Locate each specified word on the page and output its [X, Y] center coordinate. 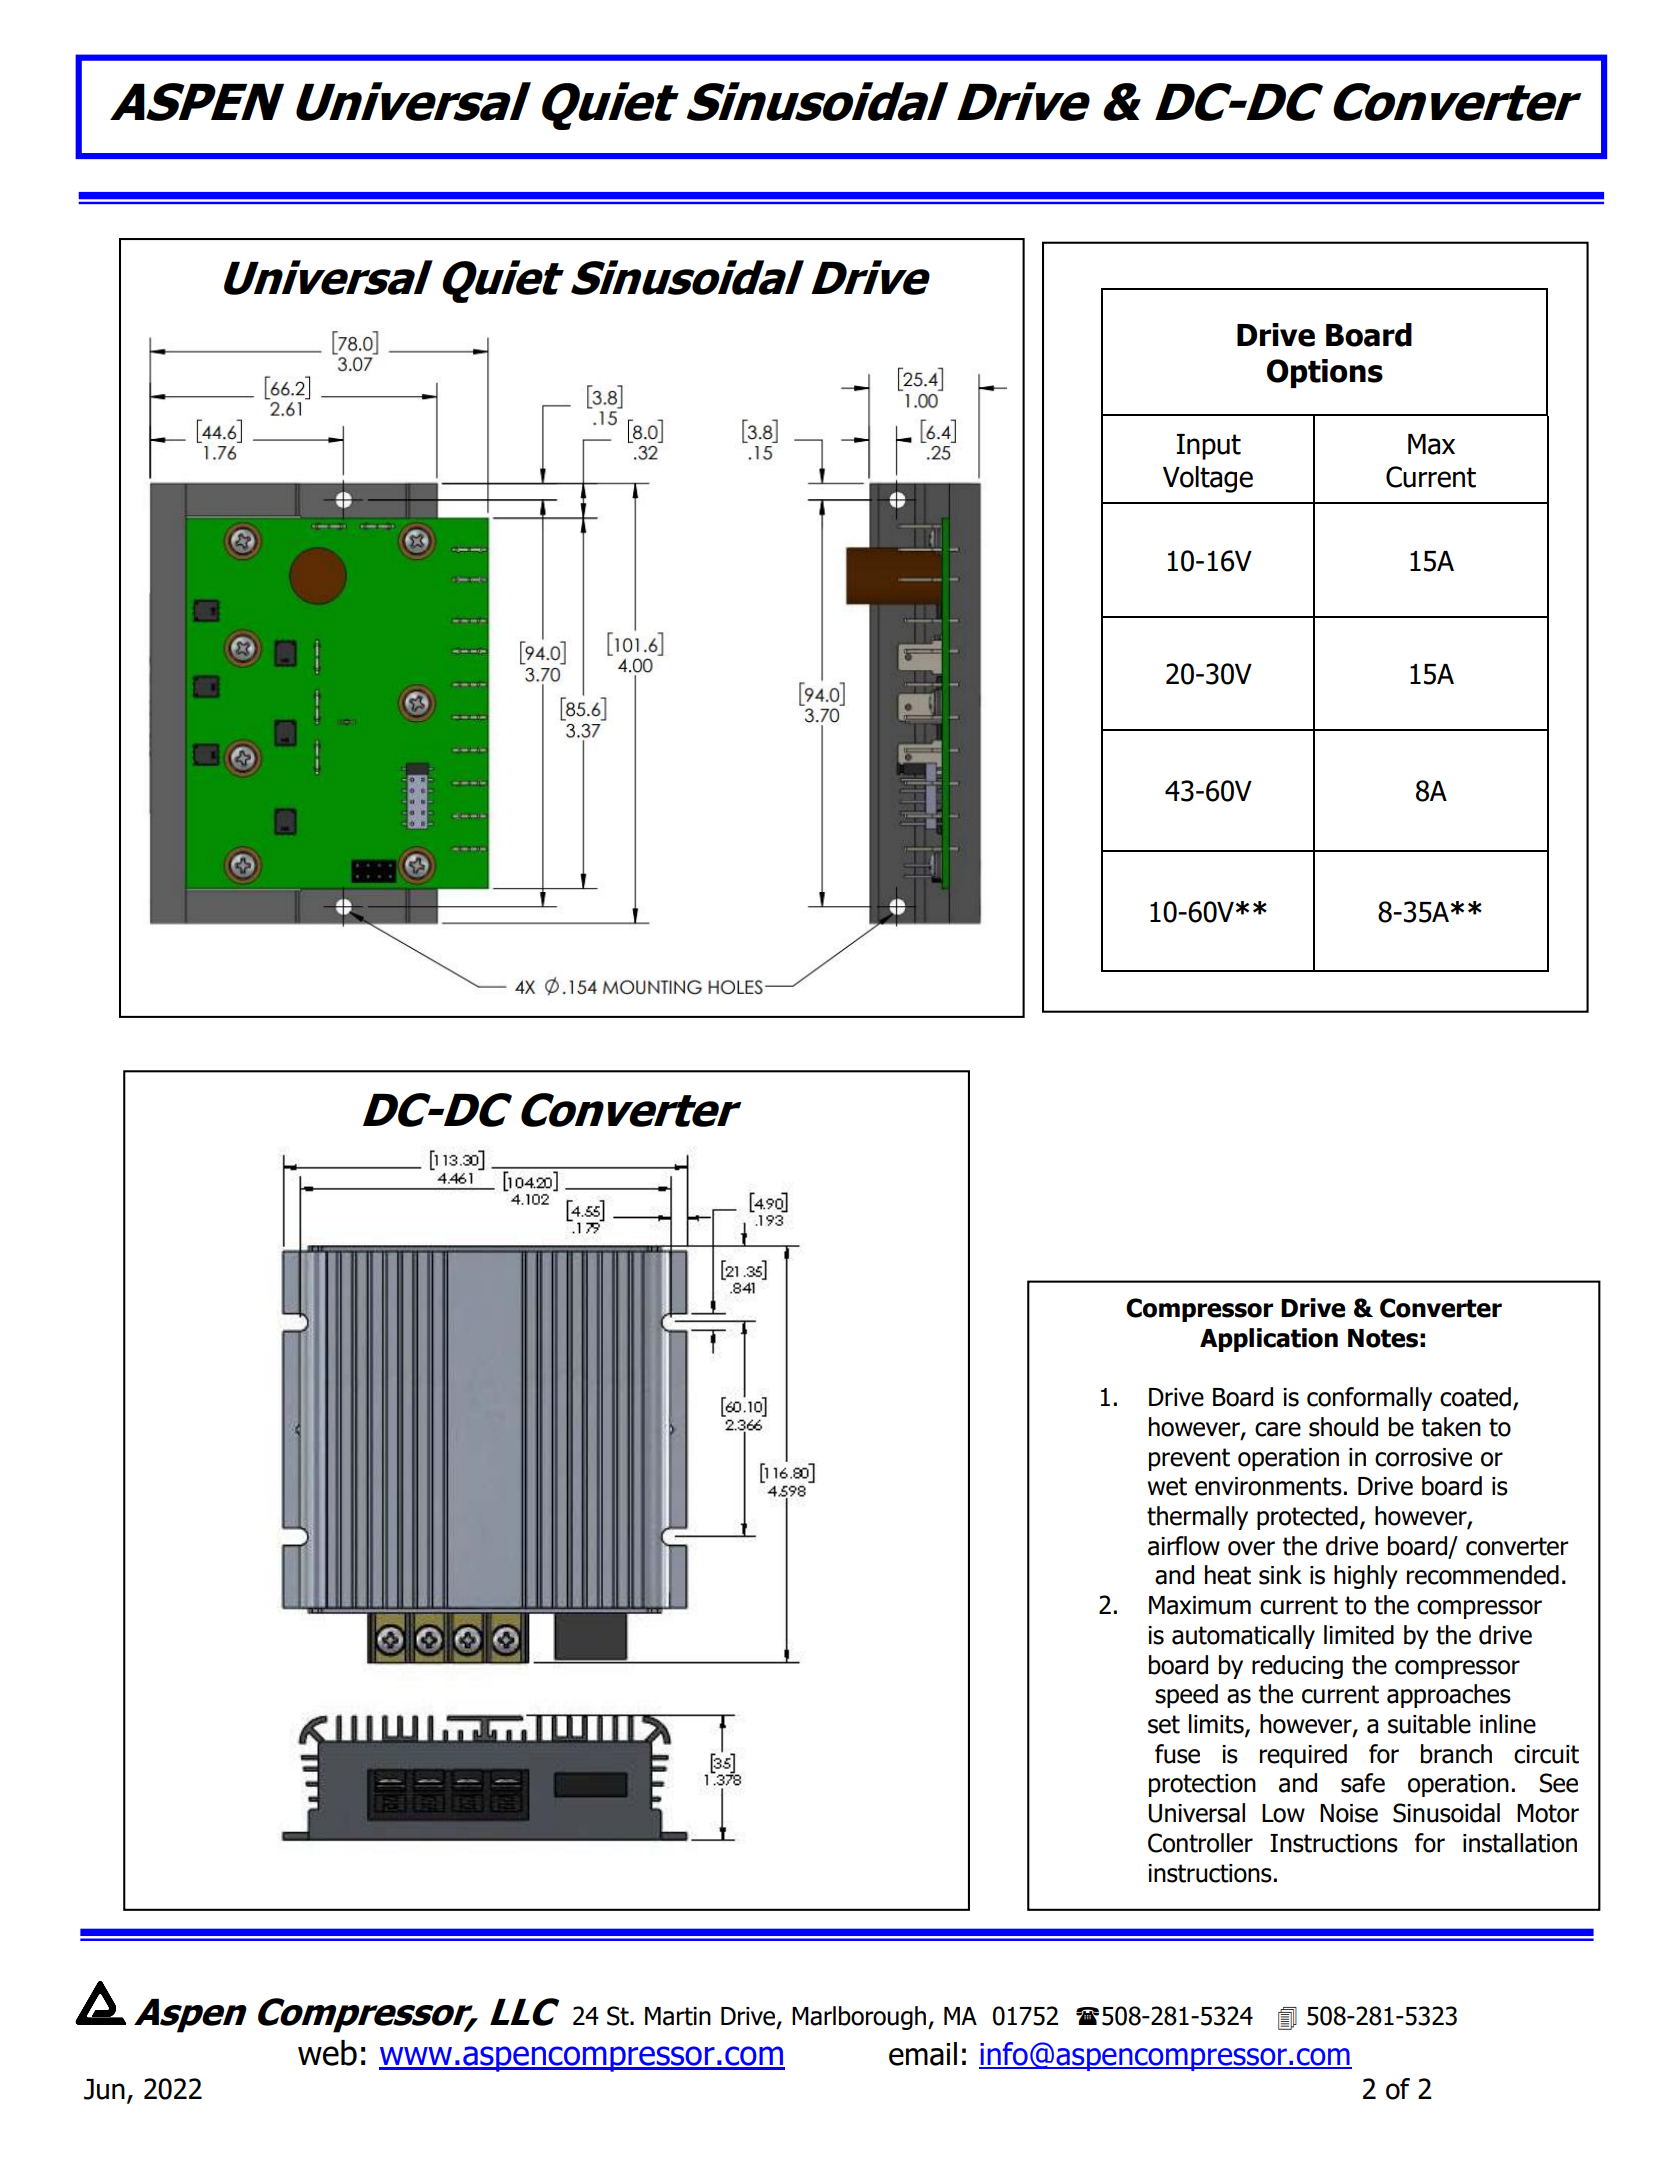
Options [1325, 373]
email [923, 2054]
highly [1366, 1577]
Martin [678, 2016]
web [327, 2053]
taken [1451, 1427]
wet [1167, 1486]
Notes [1383, 1338]
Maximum [1200, 1605]
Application [1269, 1340]
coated [1475, 1397]
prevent [1189, 1459]
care [1278, 1429]
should [1343, 1427]
